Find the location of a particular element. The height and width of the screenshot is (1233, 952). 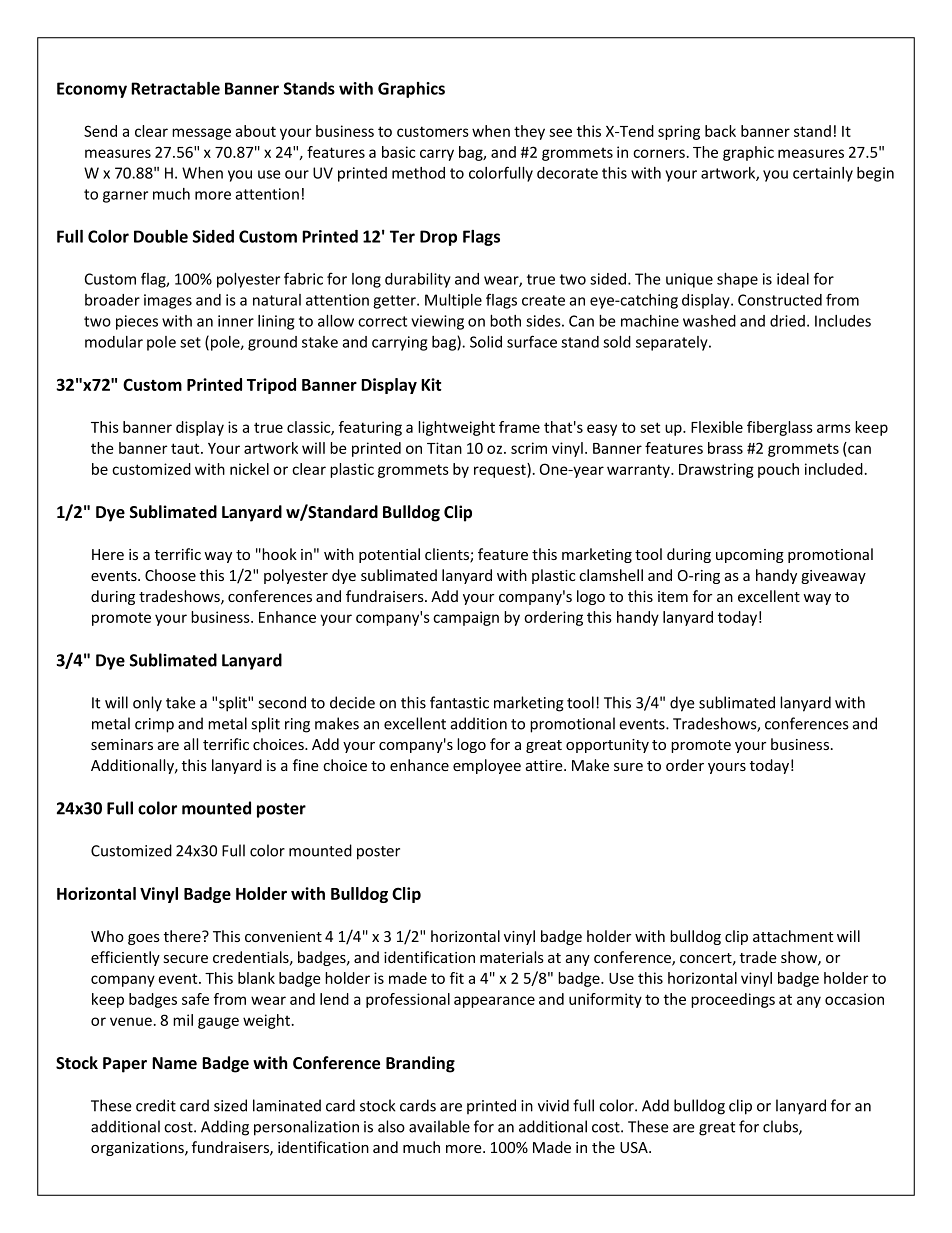

USA is located at coordinates (635, 1147).
